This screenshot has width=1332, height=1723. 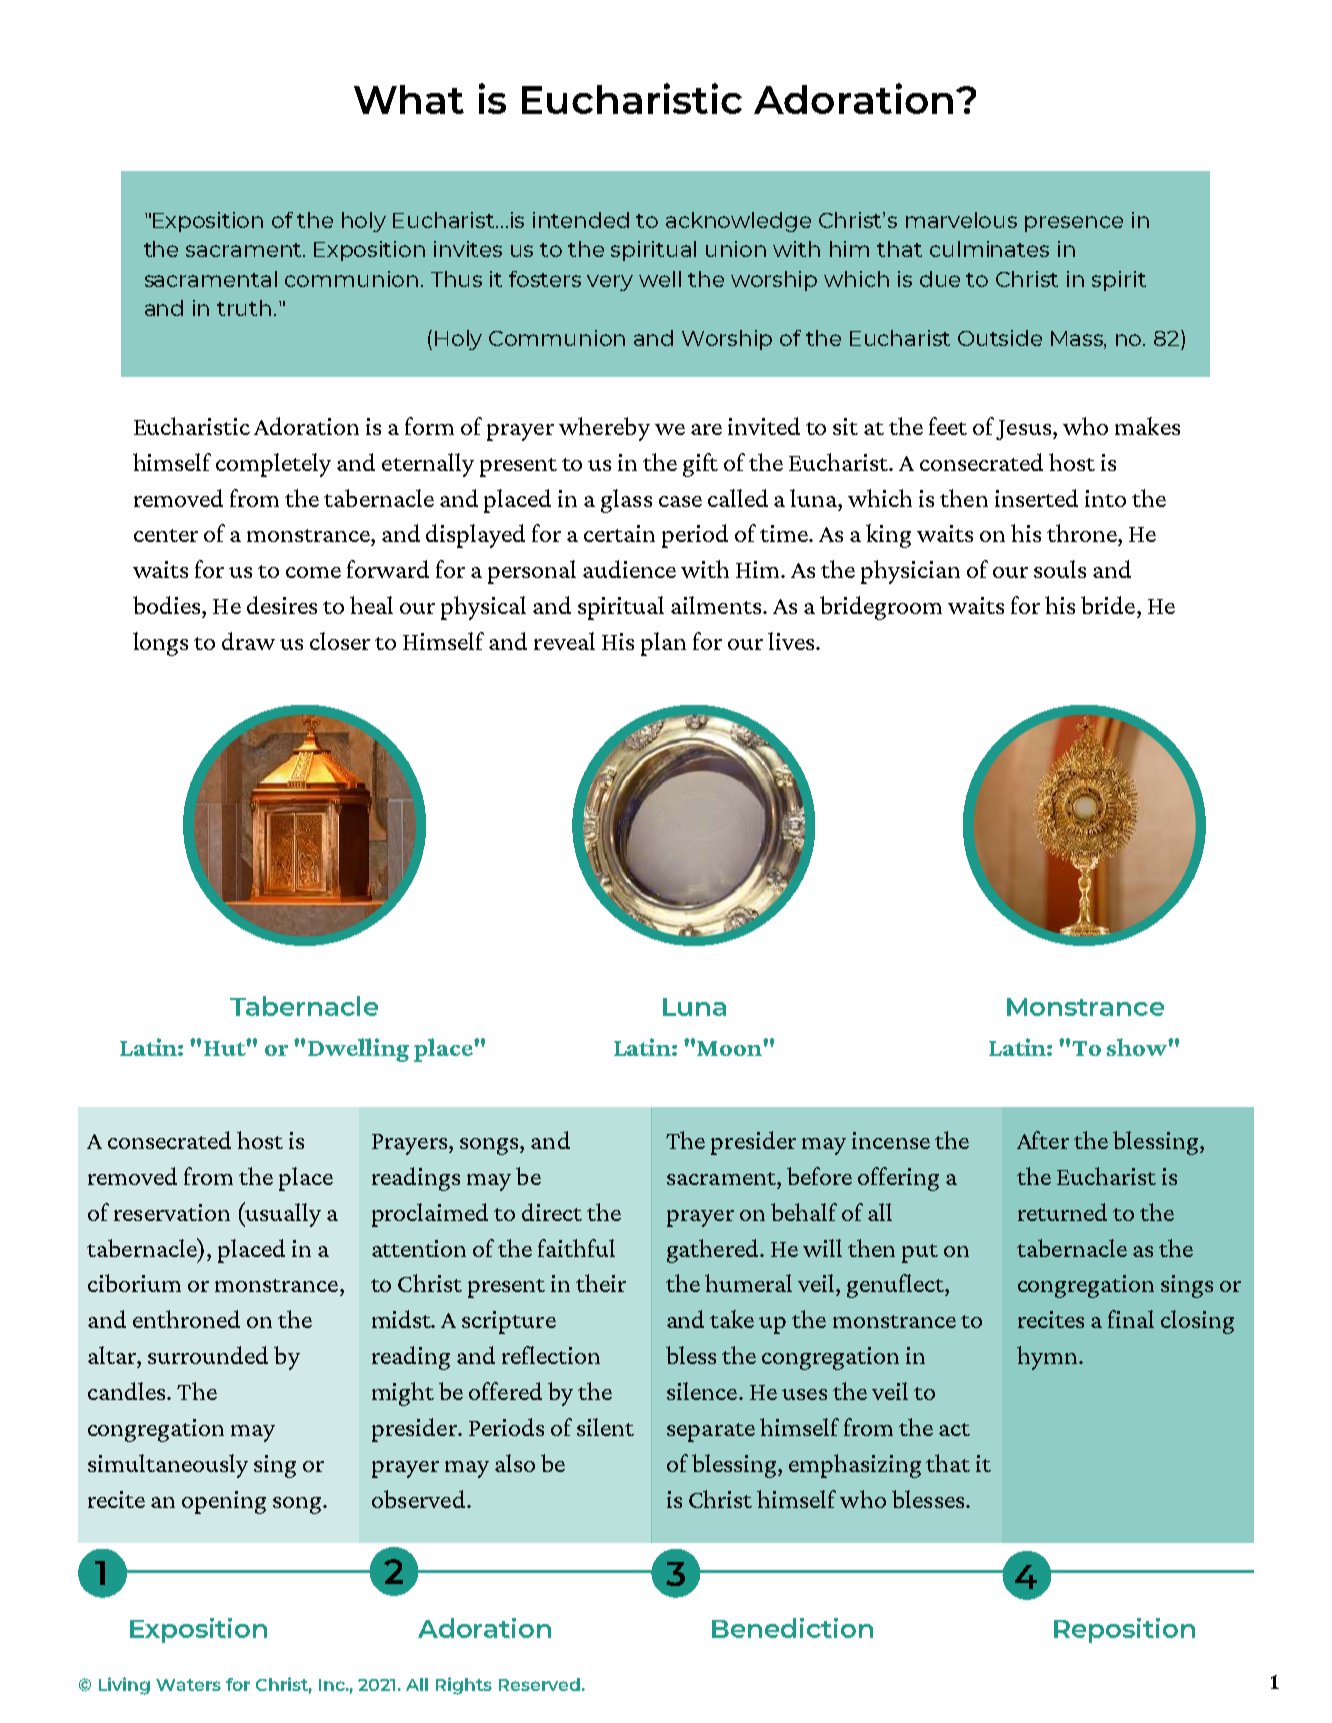 I want to click on center, so click(x=166, y=535).
